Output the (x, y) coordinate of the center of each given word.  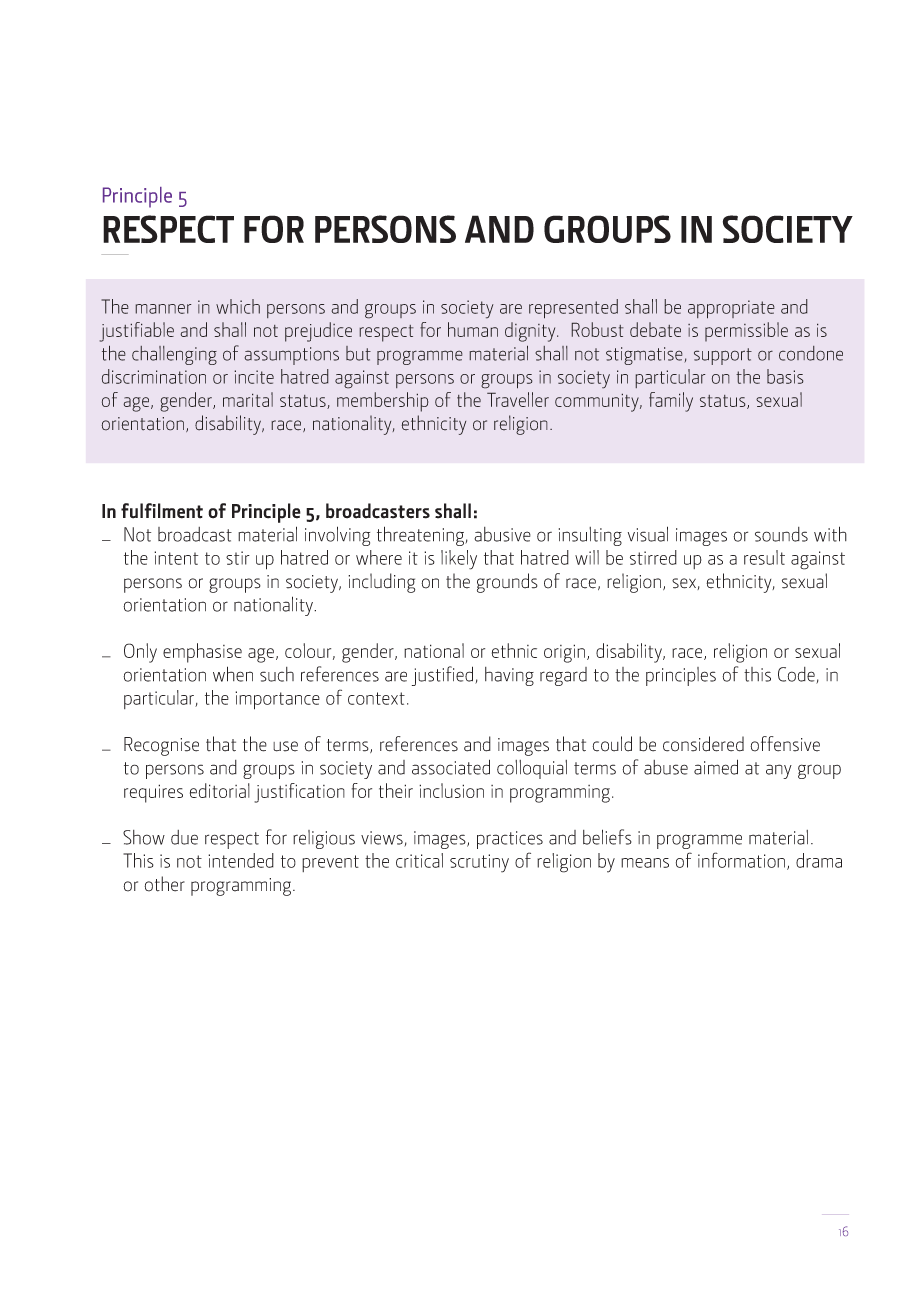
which (238, 306)
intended (241, 860)
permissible (746, 332)
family (671, 402)
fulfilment (162, 511)
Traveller (518, 399)
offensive (785, 744)
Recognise (161, 746)
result (764, 557)
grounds (507, 583)
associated (451, 767)
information (741, 860)
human (473, 329)
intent (176, 558)
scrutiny (479, 863)
